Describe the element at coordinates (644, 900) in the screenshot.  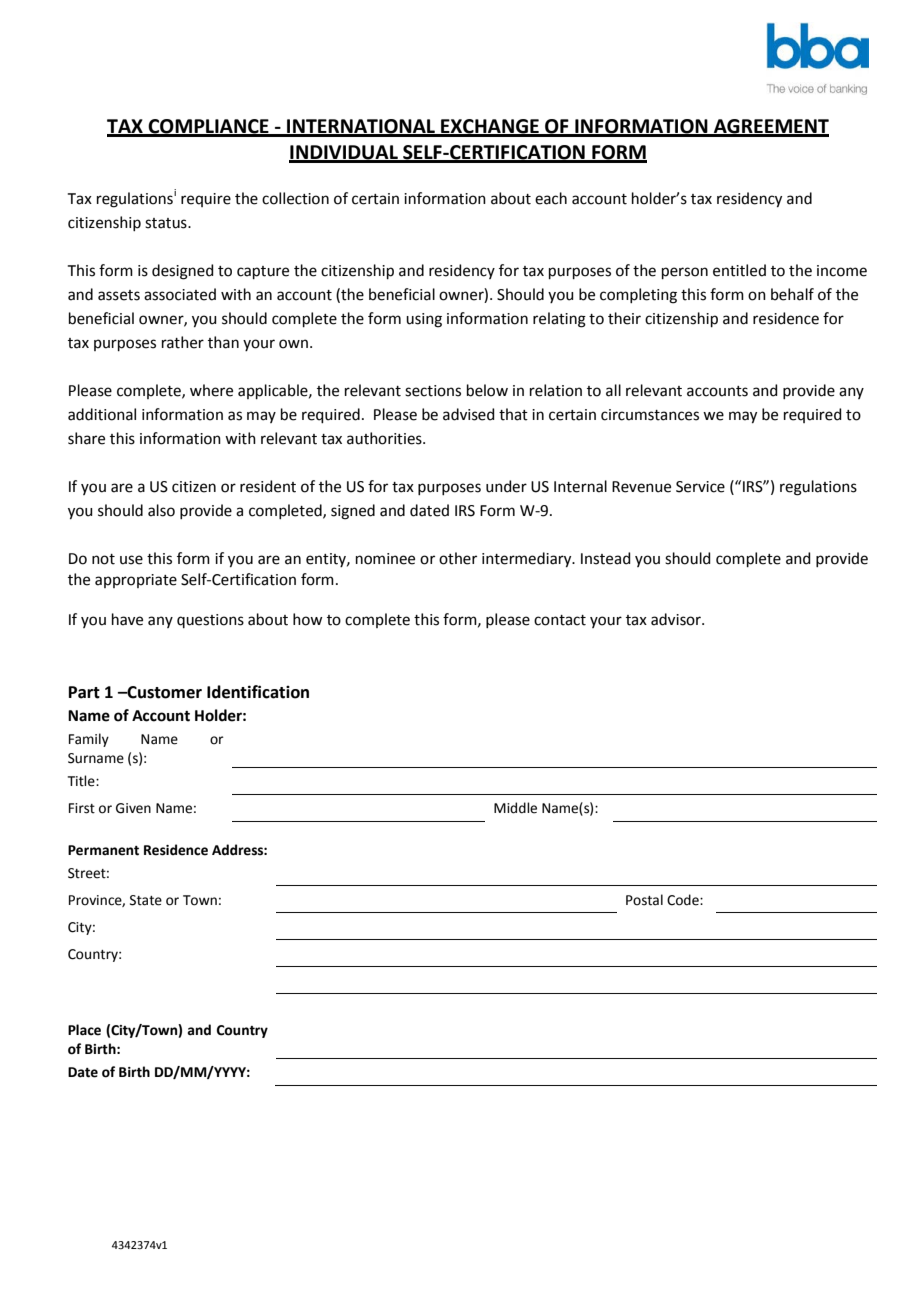
I see `Postal` at that location.
